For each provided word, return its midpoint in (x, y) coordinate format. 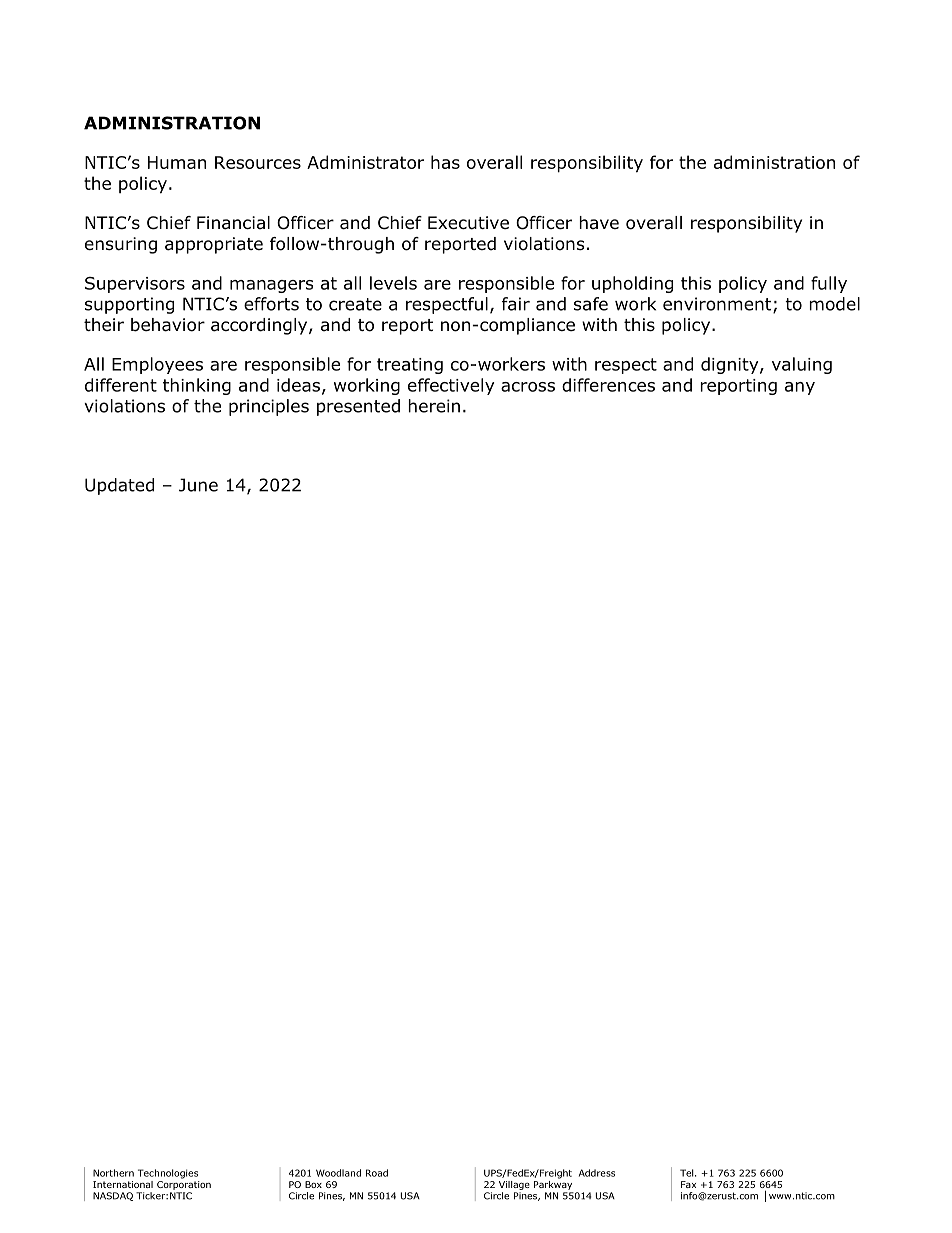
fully (829, 284)
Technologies (168, 1174)
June (198, 485)
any (800, 388)
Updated (119, 486)
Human (177, 162)
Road (377, 1173)
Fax (688, 1184)
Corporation (184, 1185)
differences (608, 385)
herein (434, 406)
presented (358, 407)
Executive (468, 223)
